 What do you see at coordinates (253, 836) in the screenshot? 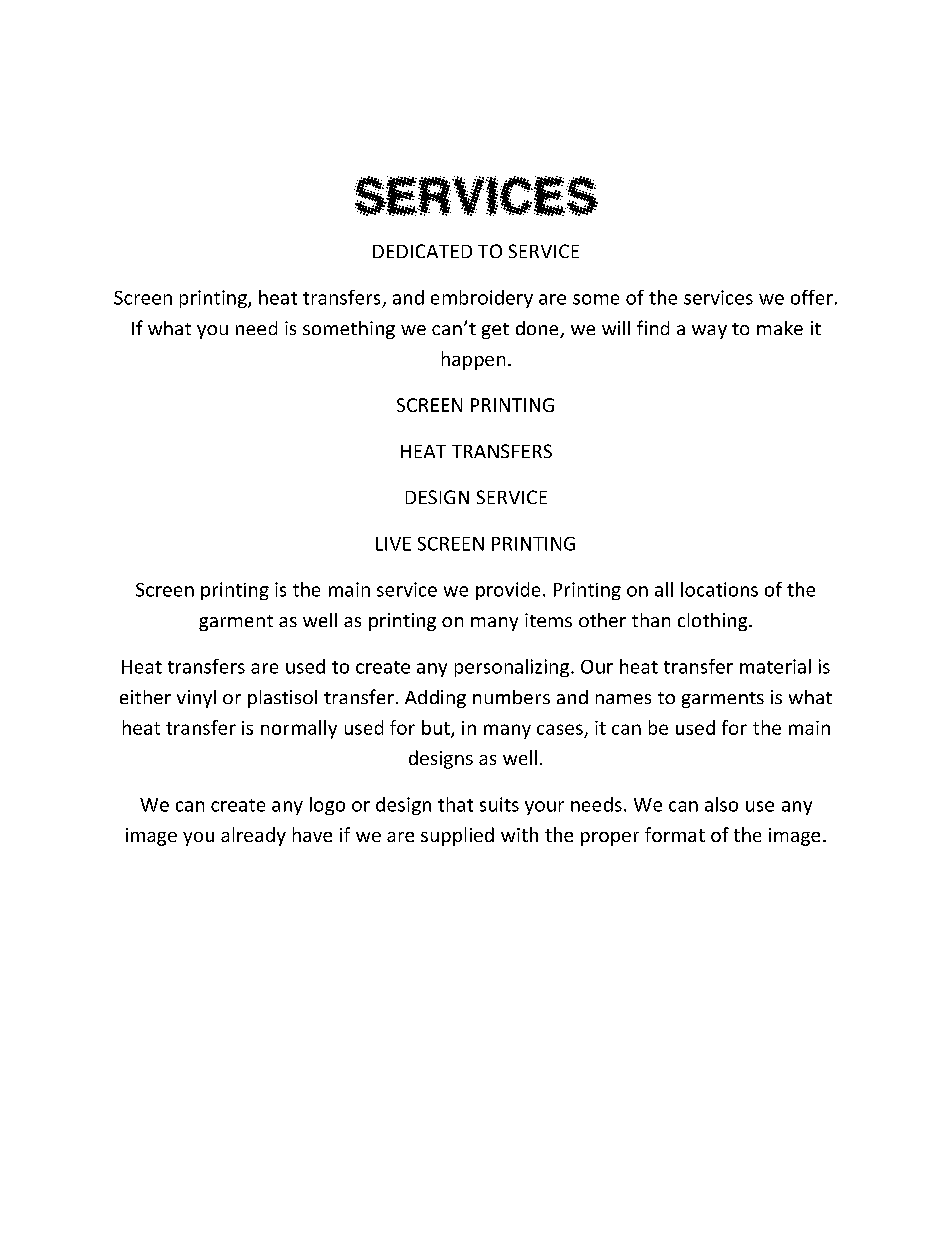
I see `already` at bounding box center [253, 836].
